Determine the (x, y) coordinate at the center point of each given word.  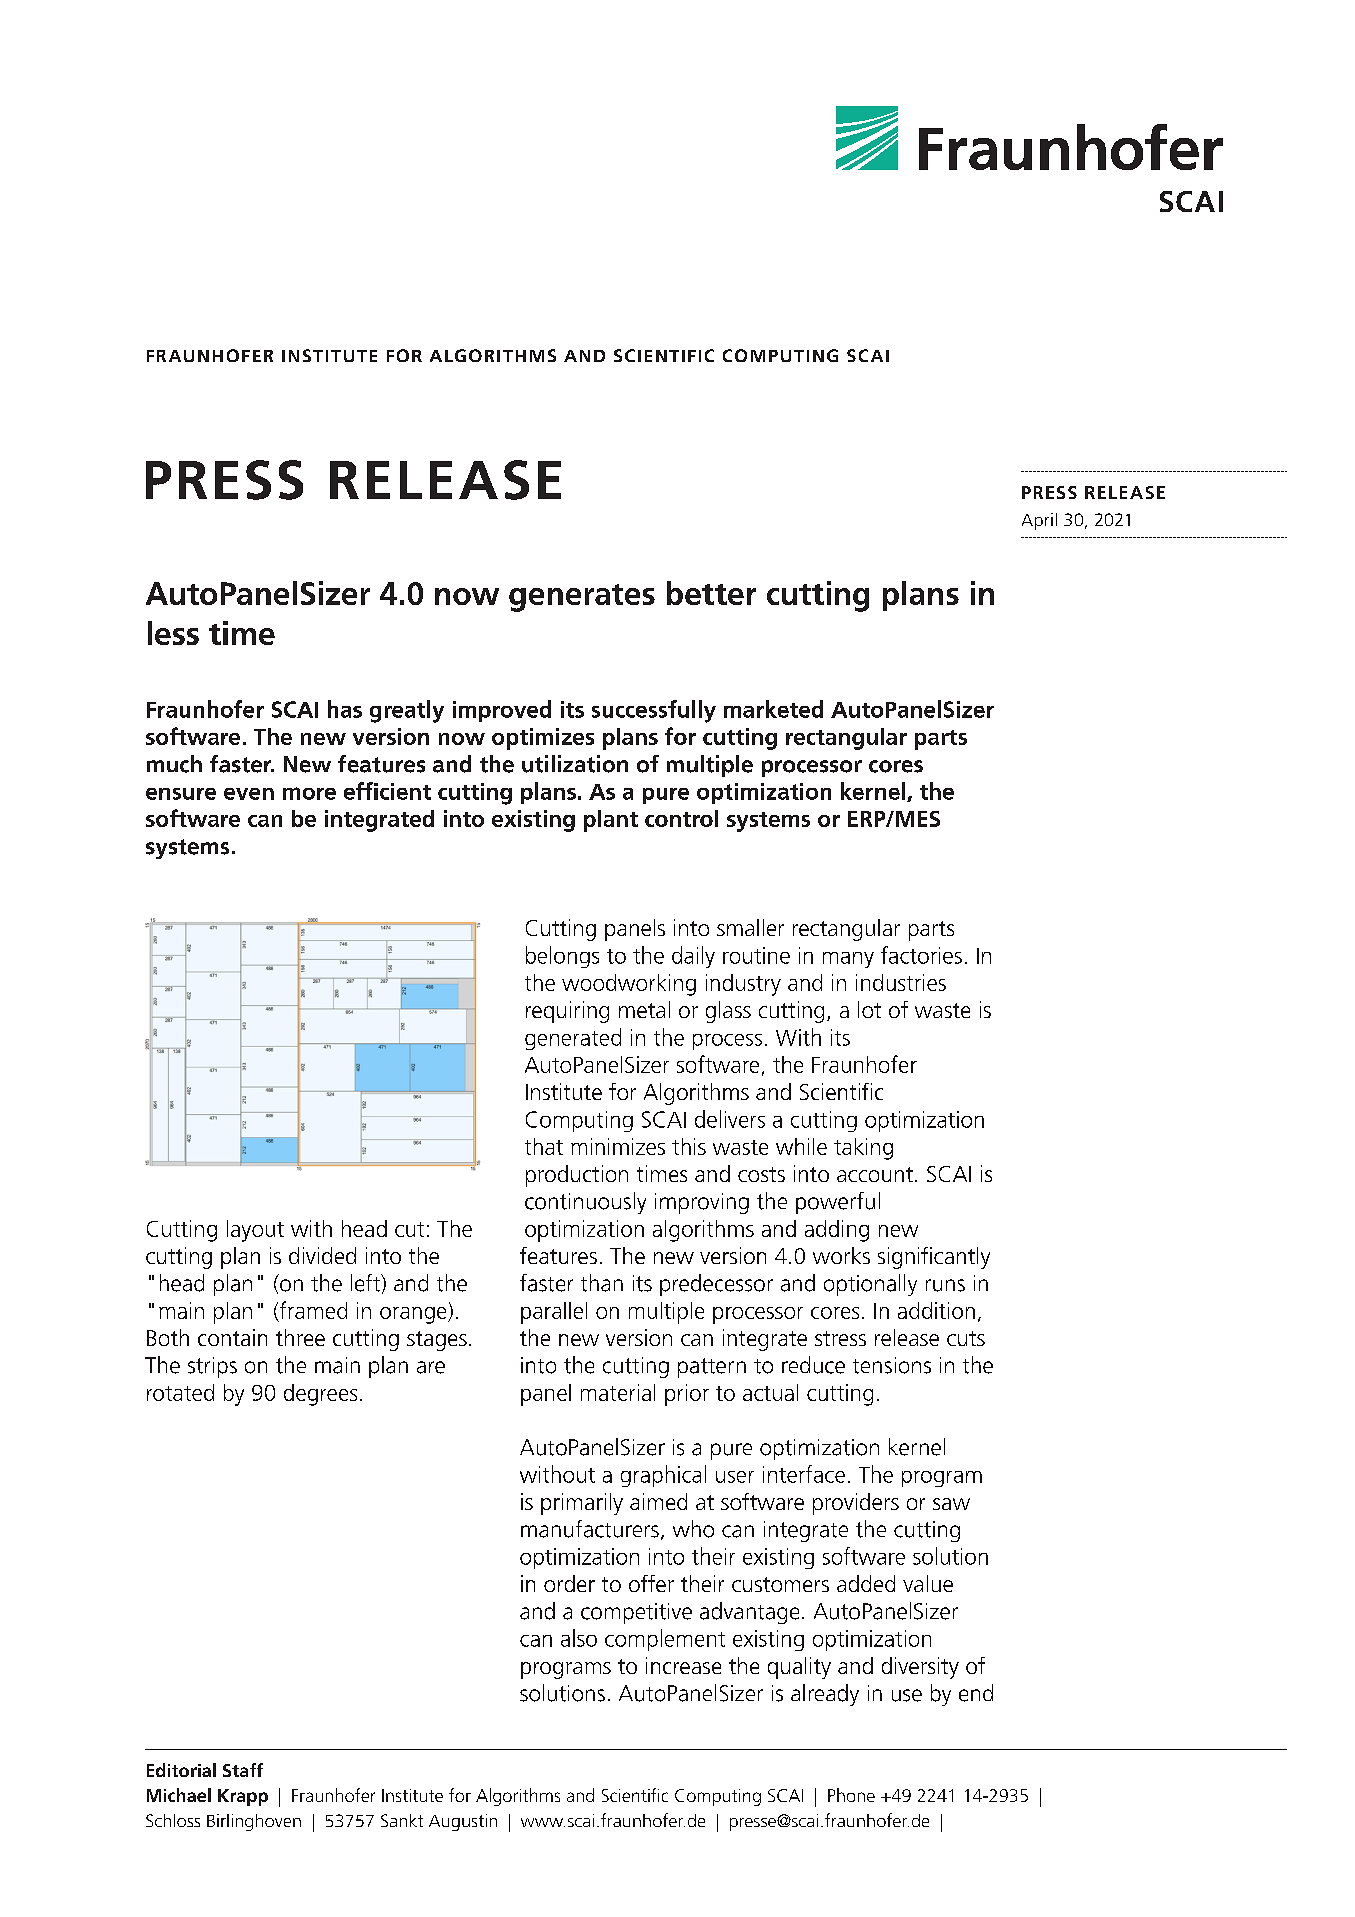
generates (582, 598)
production (577, 1176)
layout (255, 1231)
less (173, 633)
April (1039, 521)
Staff (243, 1770)
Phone (851, 1795)
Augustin (463, 1822)
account (875, 1174)
